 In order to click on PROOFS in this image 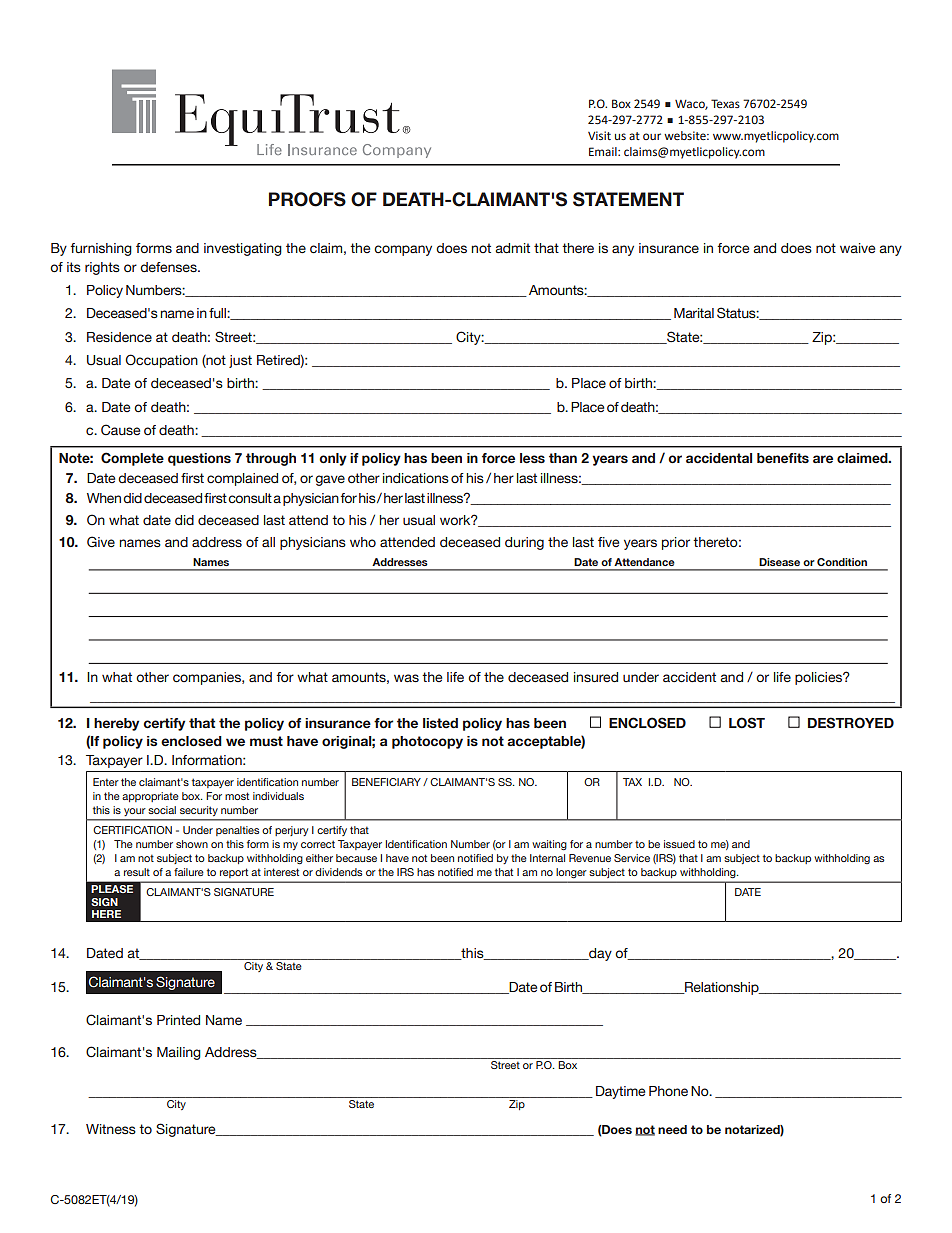, I will do `click(307, 199)`.
